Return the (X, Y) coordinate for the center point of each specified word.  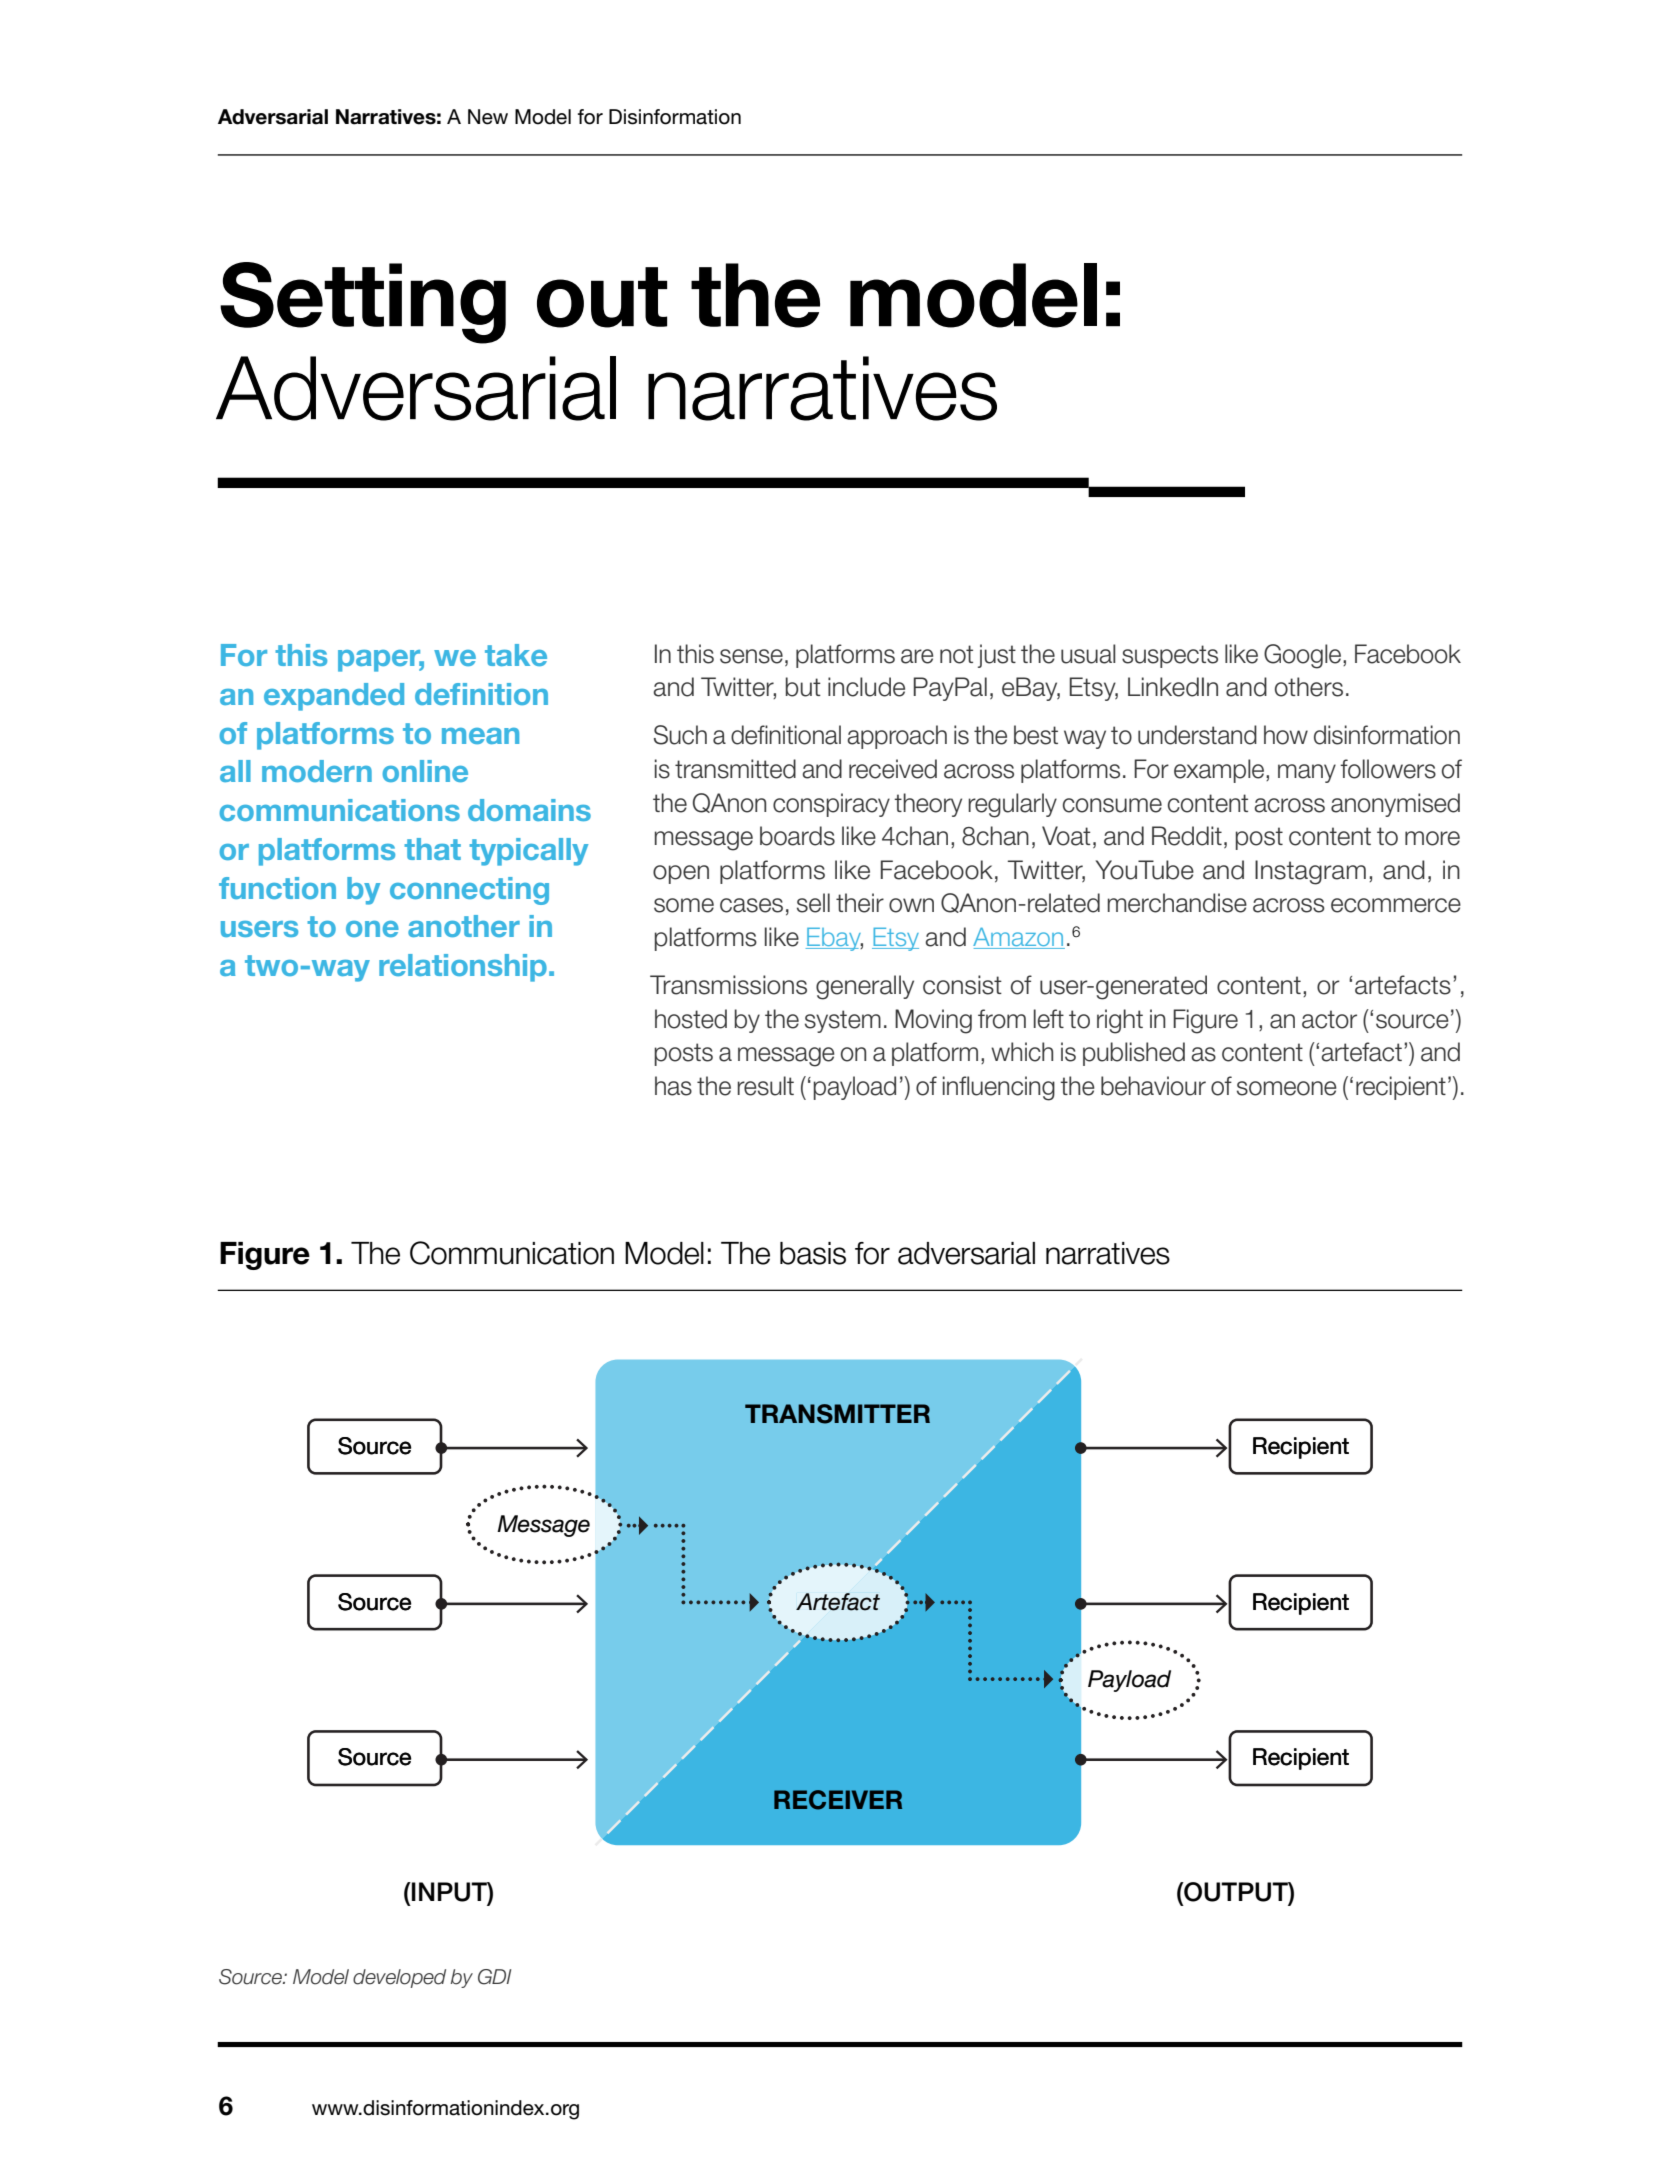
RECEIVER (838, 1800)
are (917, 656)
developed (399, 1978)
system (843, 1021)
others (1309, 687)
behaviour (1153, 1086)
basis (813, 1253)
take (516, 655)
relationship (463, 968)
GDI (494, 1977)
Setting (363, 303)
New (488, 117)
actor (1329, 1019)
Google (1304, 656)
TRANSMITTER (837, 1414)
